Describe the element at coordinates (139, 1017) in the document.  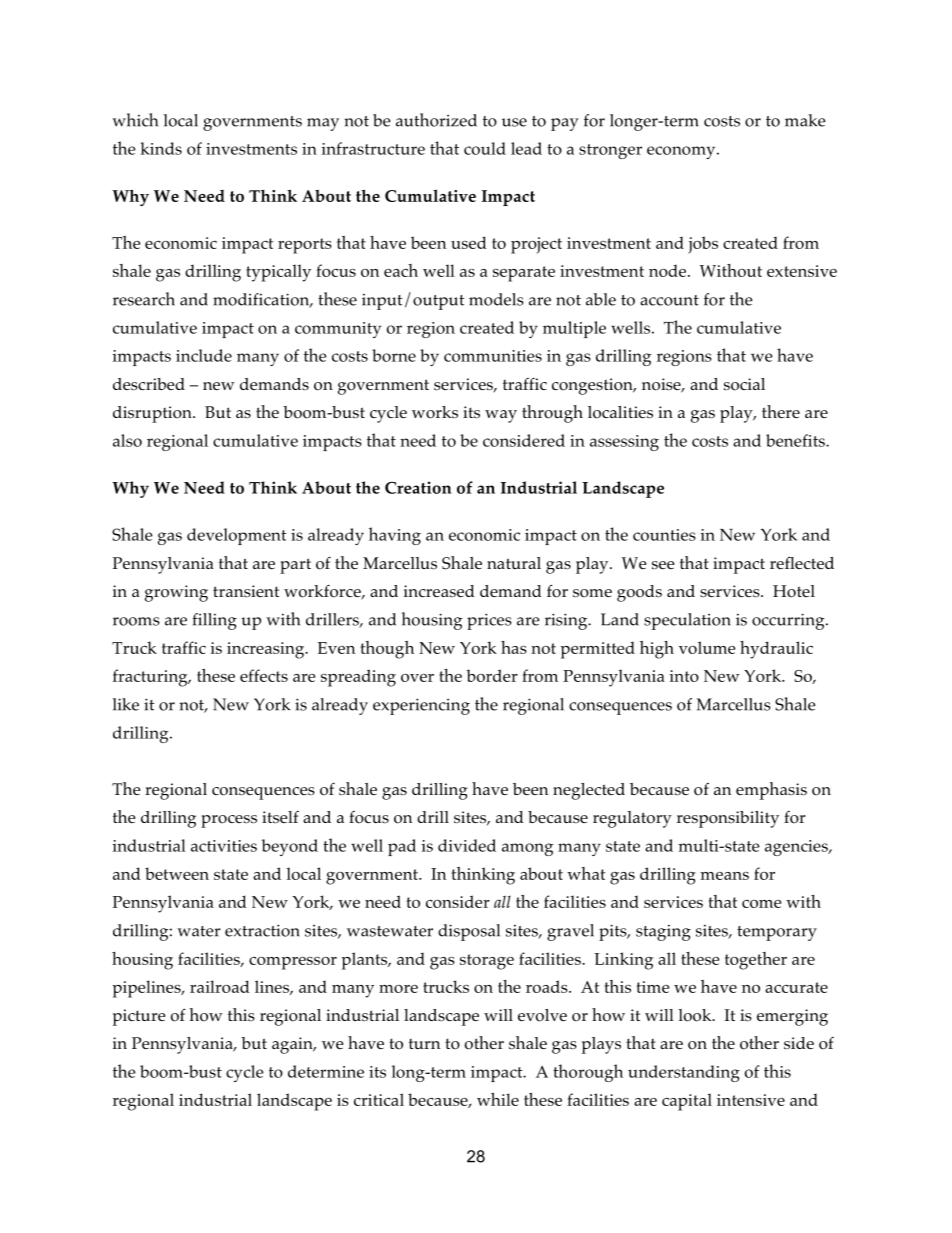
I see `picture` at that location.
